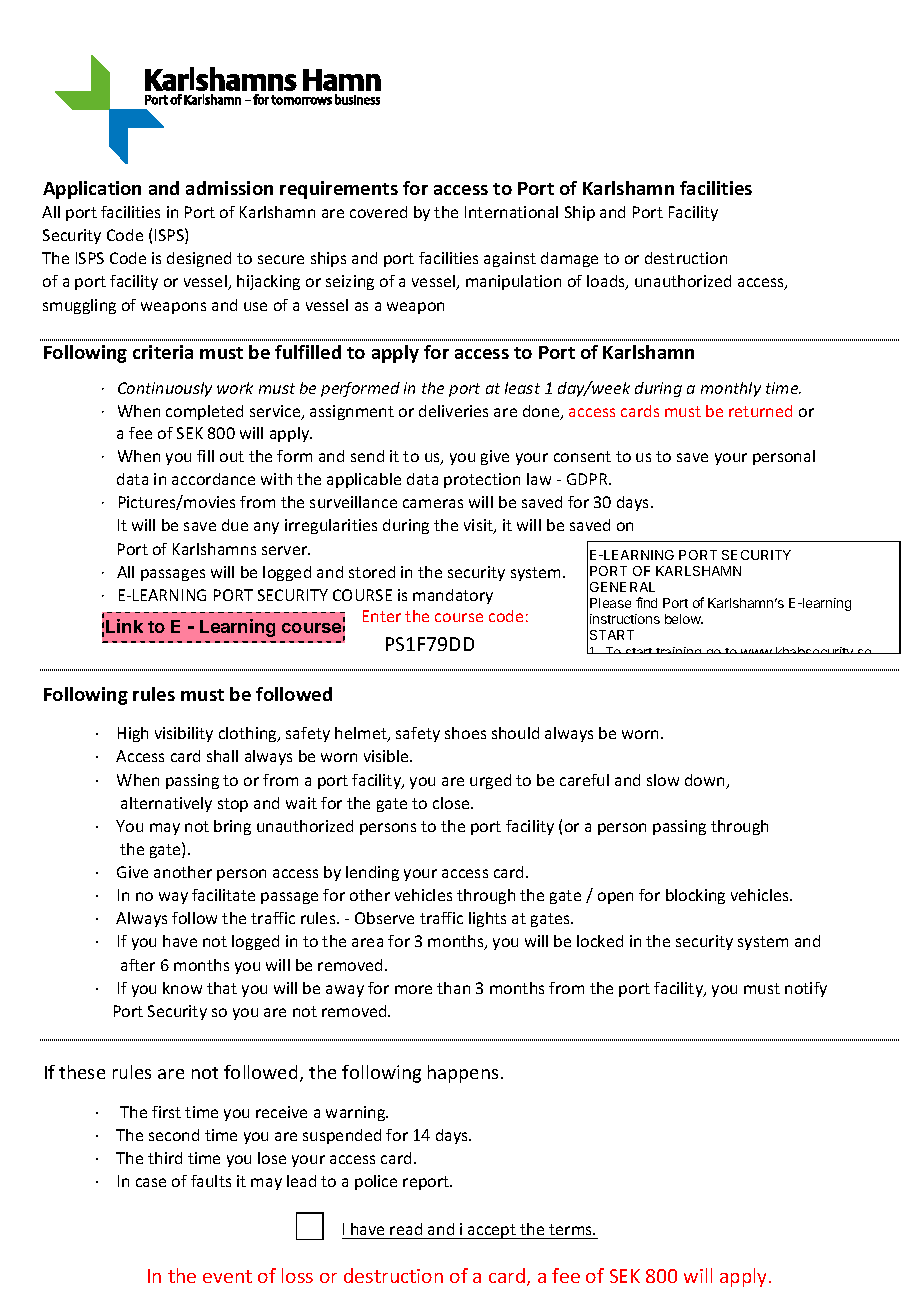 This screenshot has height=1308, width=924. Describe the element at coordinates (569, 259) in the screenshot. I see `damage` at that location.
